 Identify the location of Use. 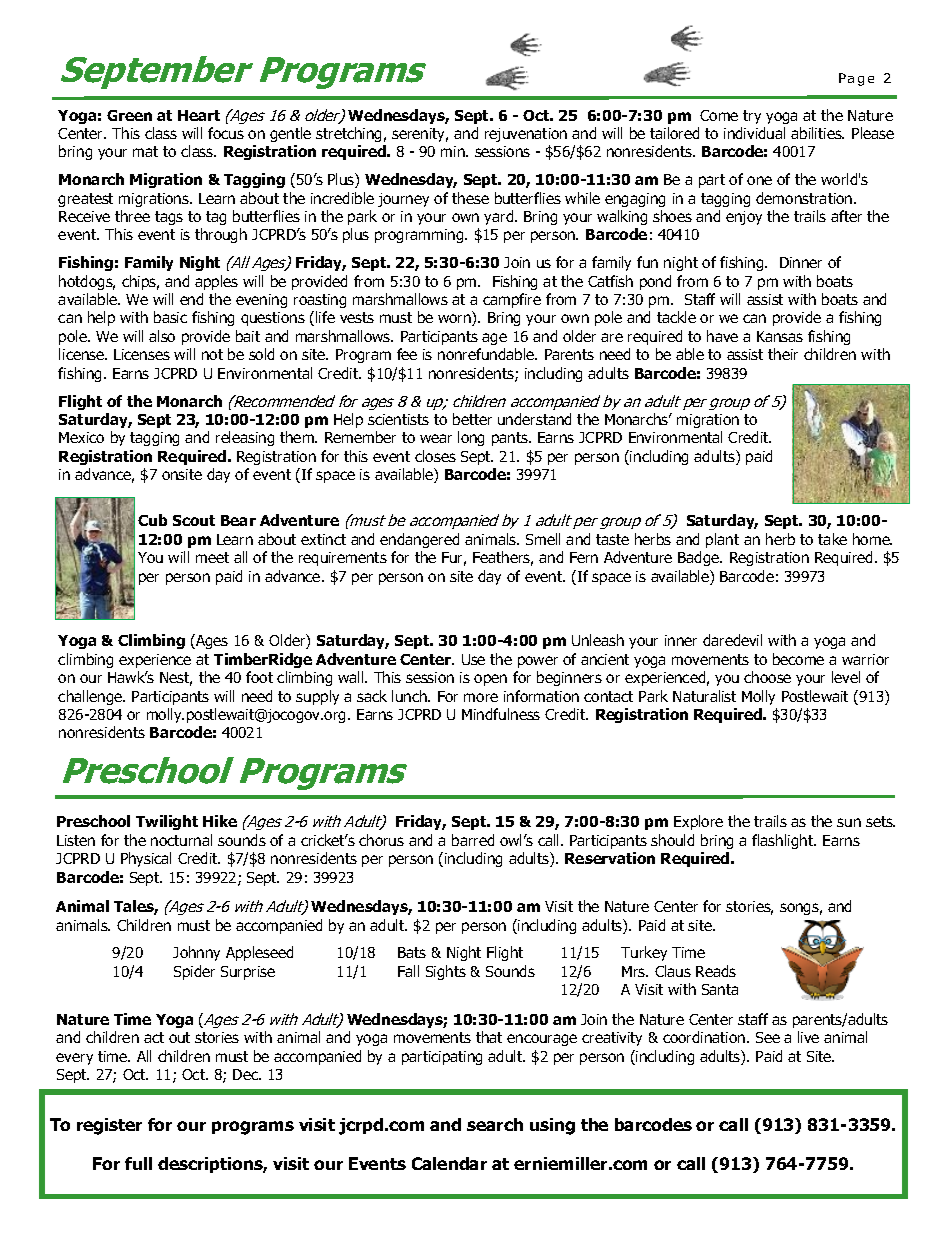
(473, 659).
